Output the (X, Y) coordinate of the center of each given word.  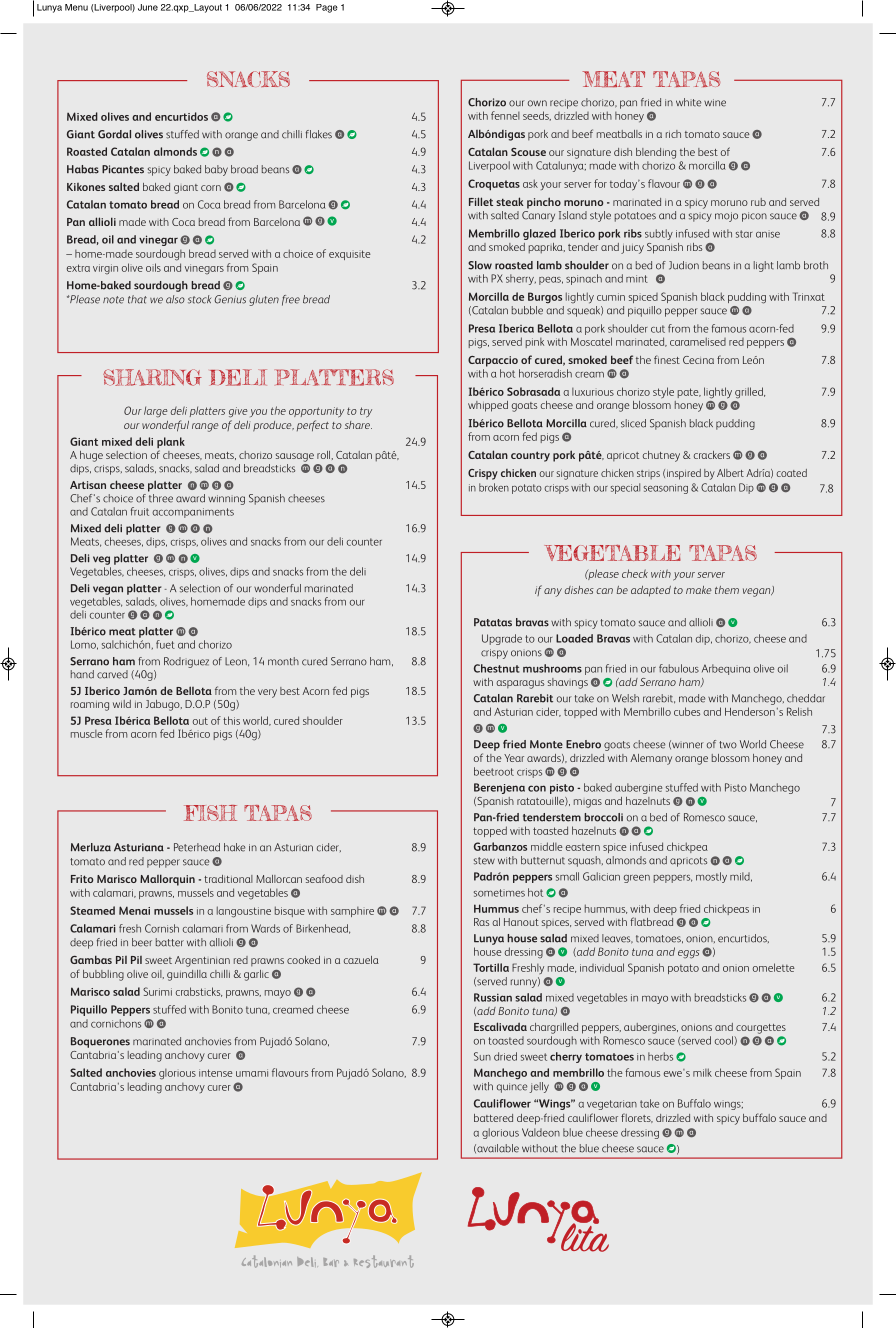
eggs (689, 954)
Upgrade (502, 639)
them (727, 590)
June (148, 7)
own (537, 103)
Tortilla (491, 967)
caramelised (698, 341)
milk (702, 1072)
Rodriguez (186, 662)
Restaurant (384, 1261)
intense (216, 1073)
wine (715, 103)
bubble (527, 310)
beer (142, 942)
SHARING (152, 377)
